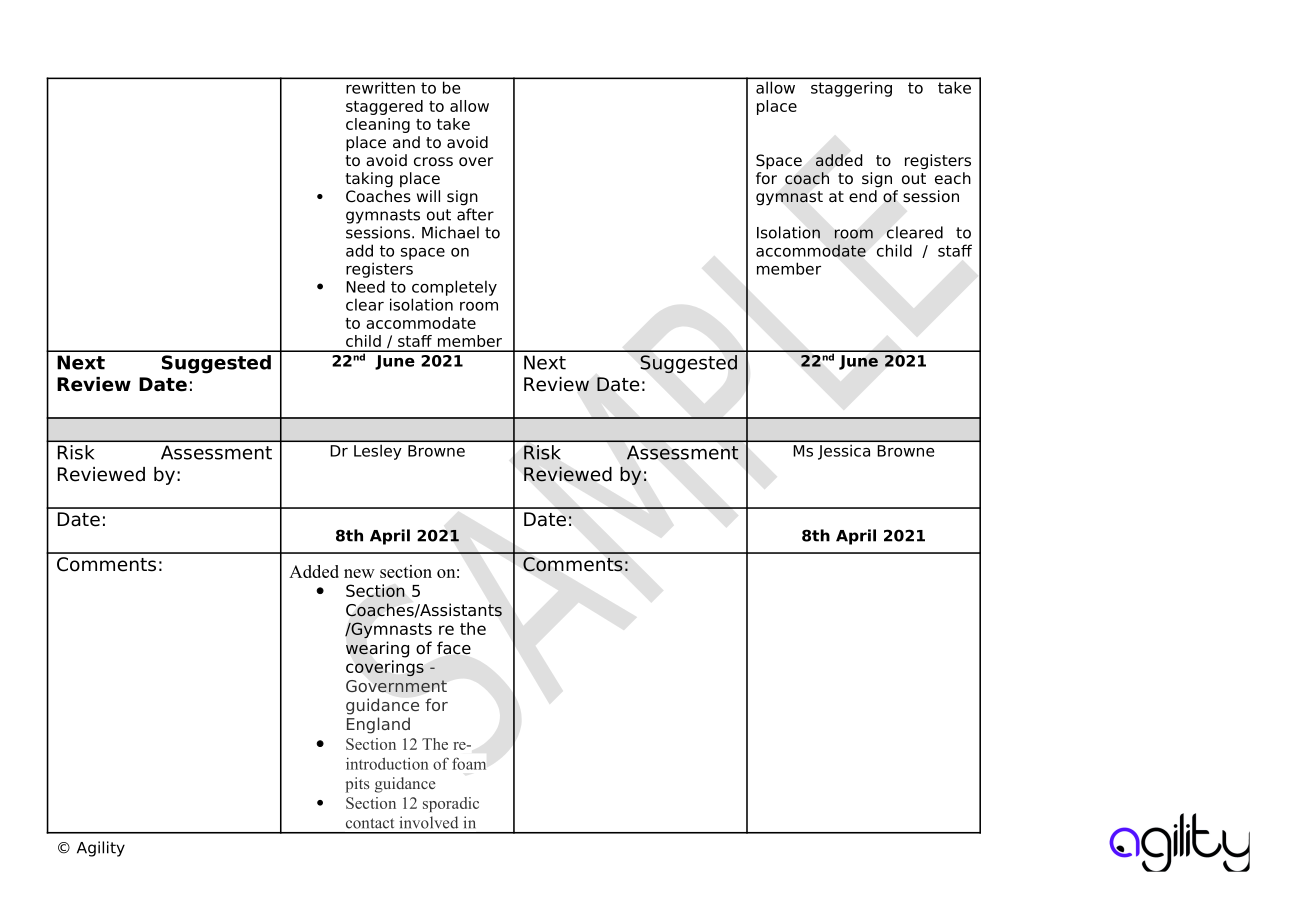 This document has width=1308, height=924. Describe the element at coordinates (953, 178) in the document. I see `each` at that location.
